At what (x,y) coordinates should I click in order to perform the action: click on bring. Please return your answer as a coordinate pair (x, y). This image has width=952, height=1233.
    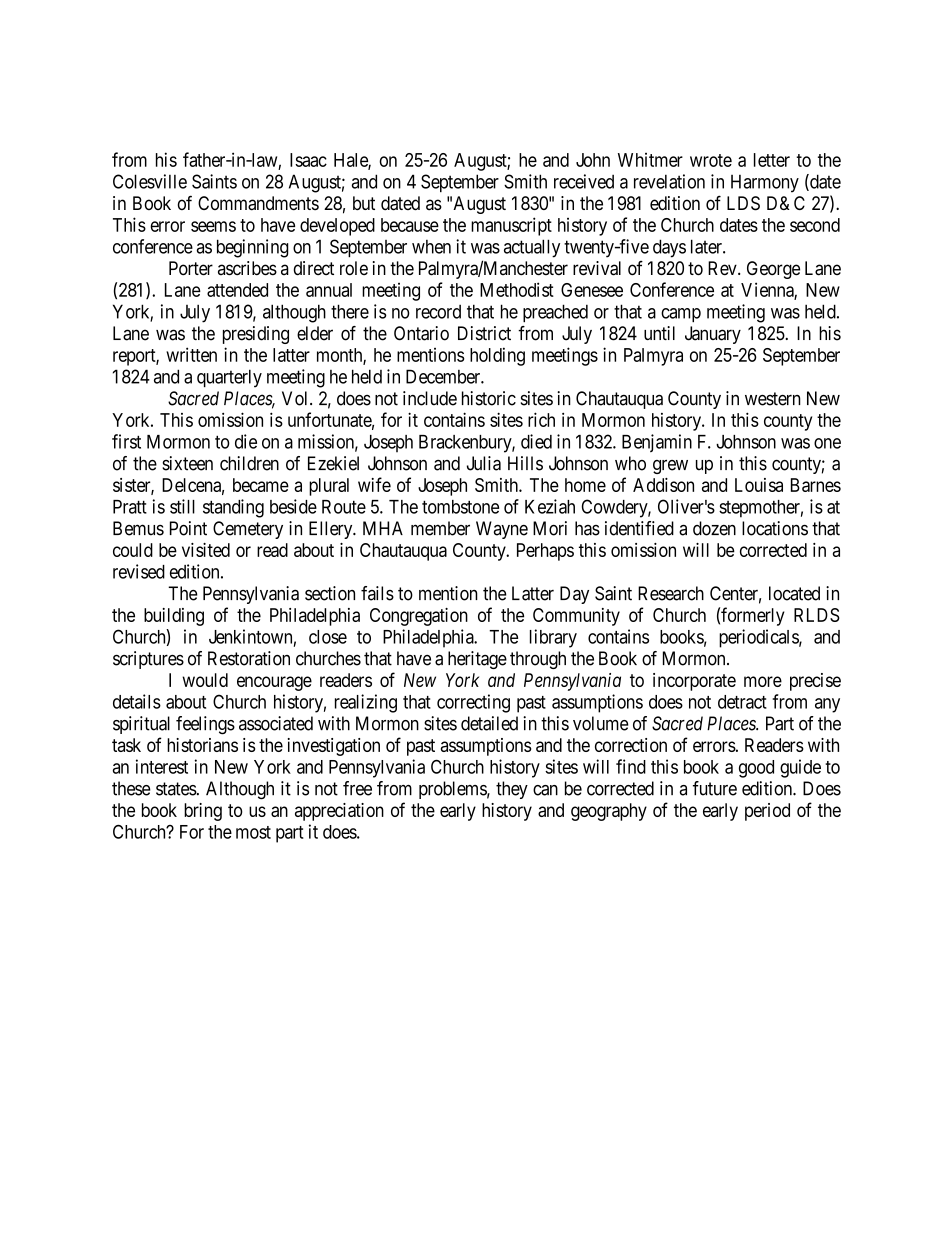
    Looking at the image, I should click on (203, 812).
